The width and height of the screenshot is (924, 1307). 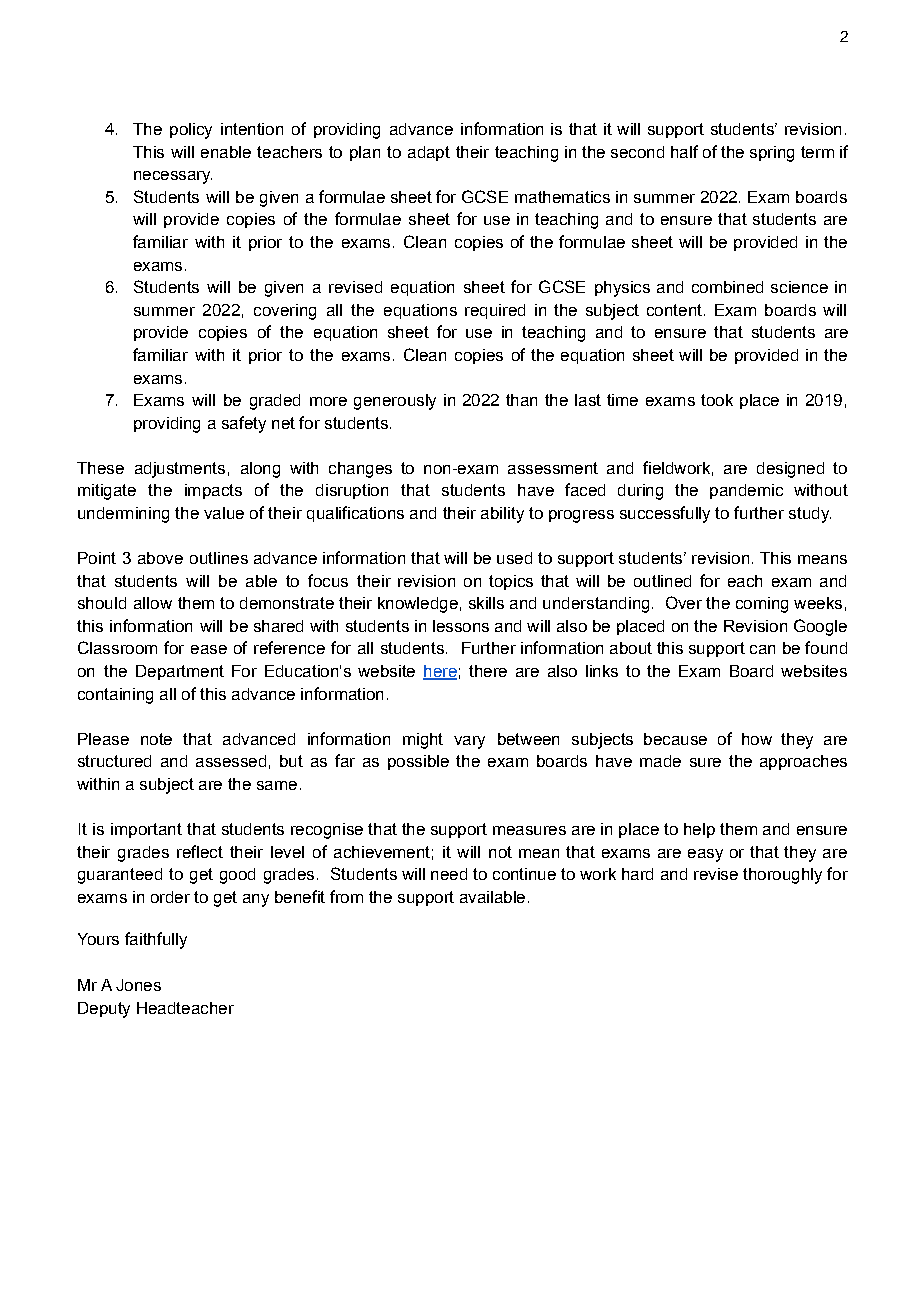 What do you see at coordinates (782, 876) in the screenshot?
I see `thoroughly` at bounding box center [782, 876].
